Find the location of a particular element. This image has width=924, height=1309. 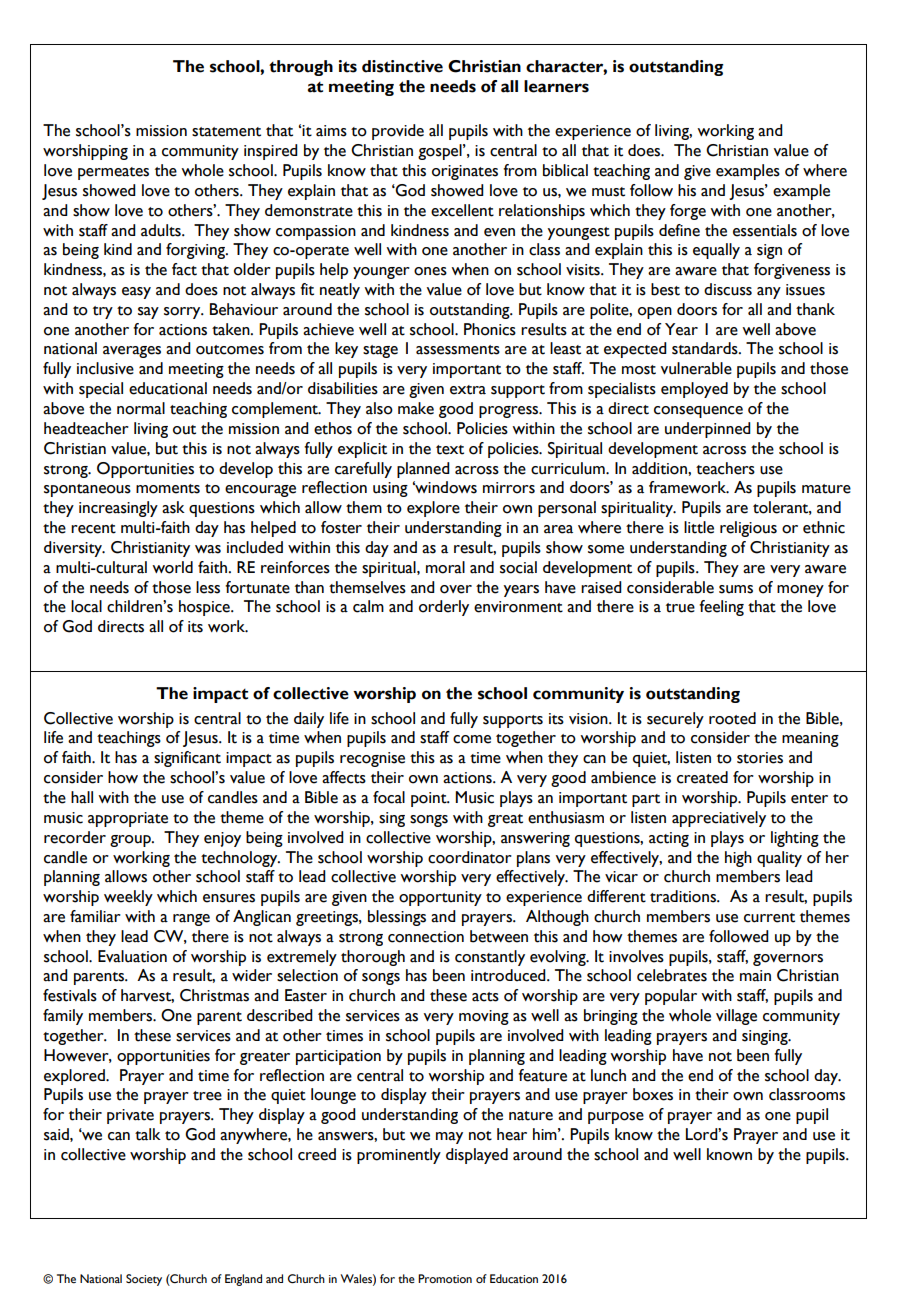

forge is located at coordinates (688, 212).
